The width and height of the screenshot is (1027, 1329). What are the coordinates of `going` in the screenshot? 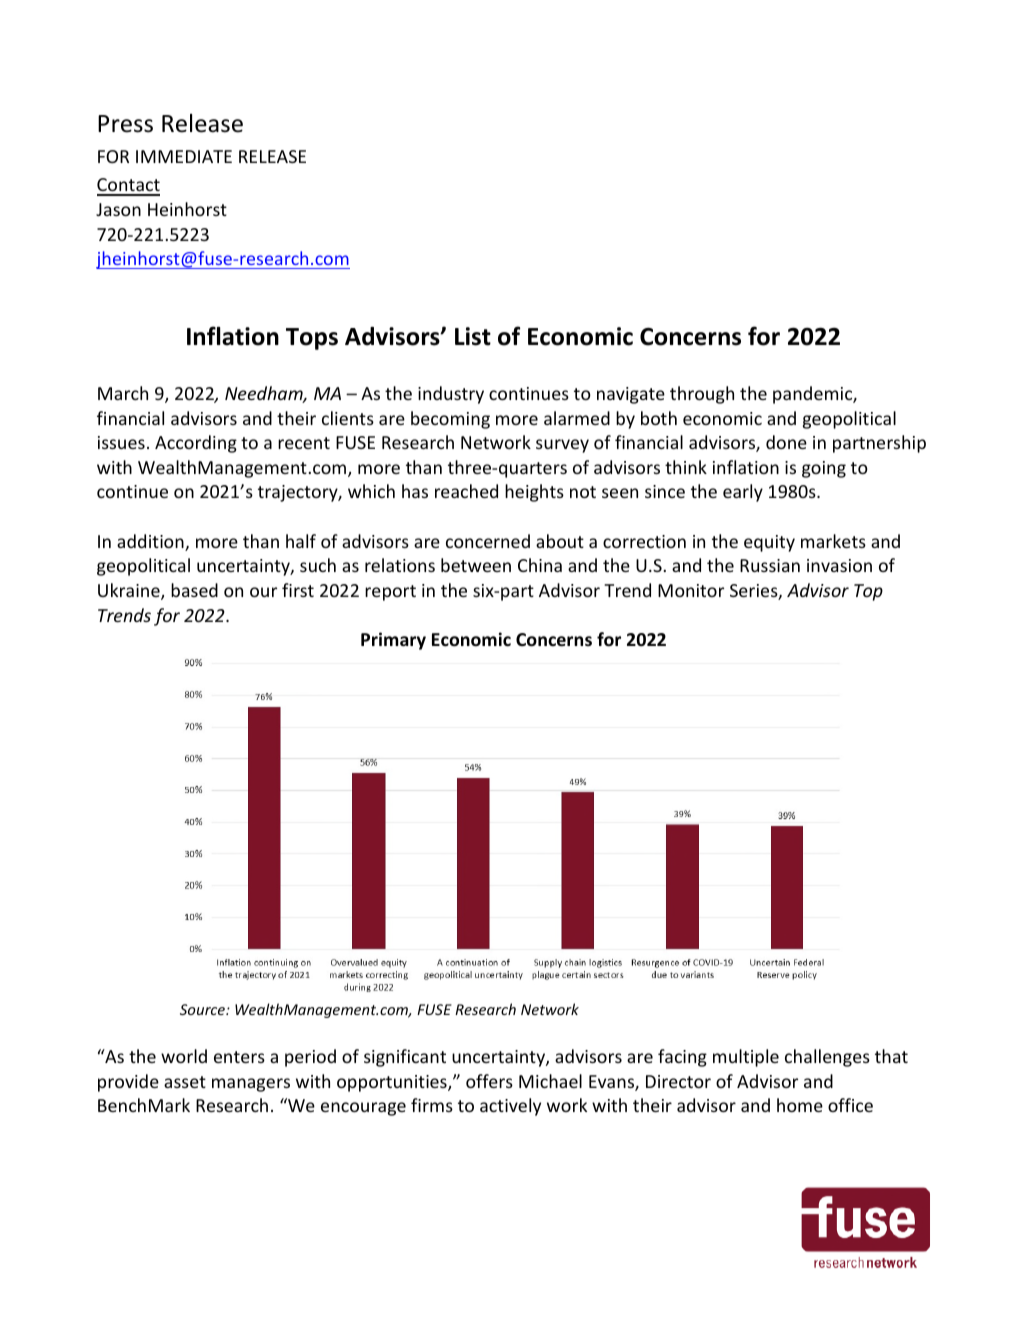 It's located at (824, 469).
